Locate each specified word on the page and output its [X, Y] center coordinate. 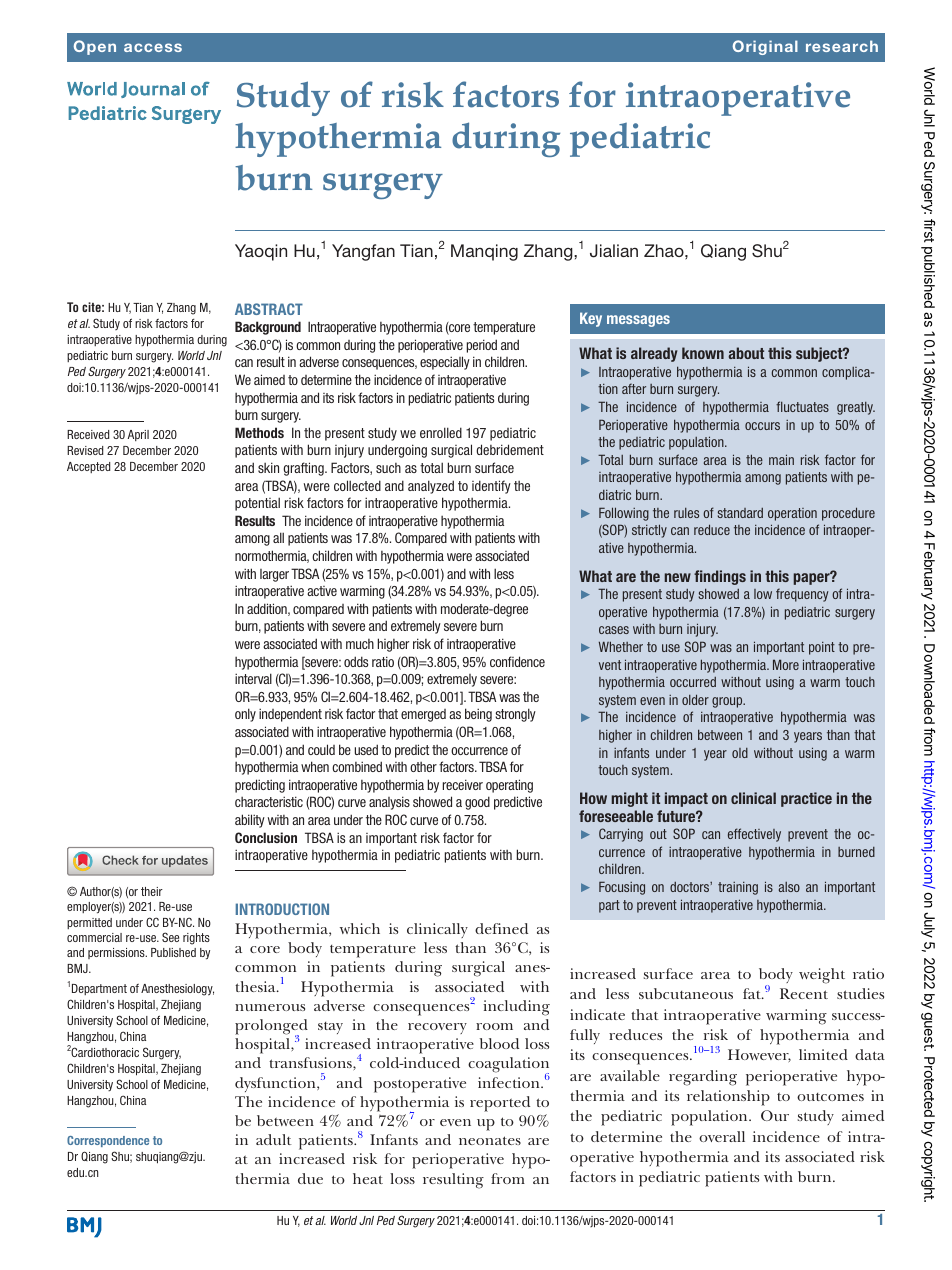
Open [95, 47]
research [842, 46]
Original [765, 47]
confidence [517, 661]
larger [274, 575]
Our [775, 1115]
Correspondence [108, 1141]
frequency [802, 595]
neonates [490, 1140]
